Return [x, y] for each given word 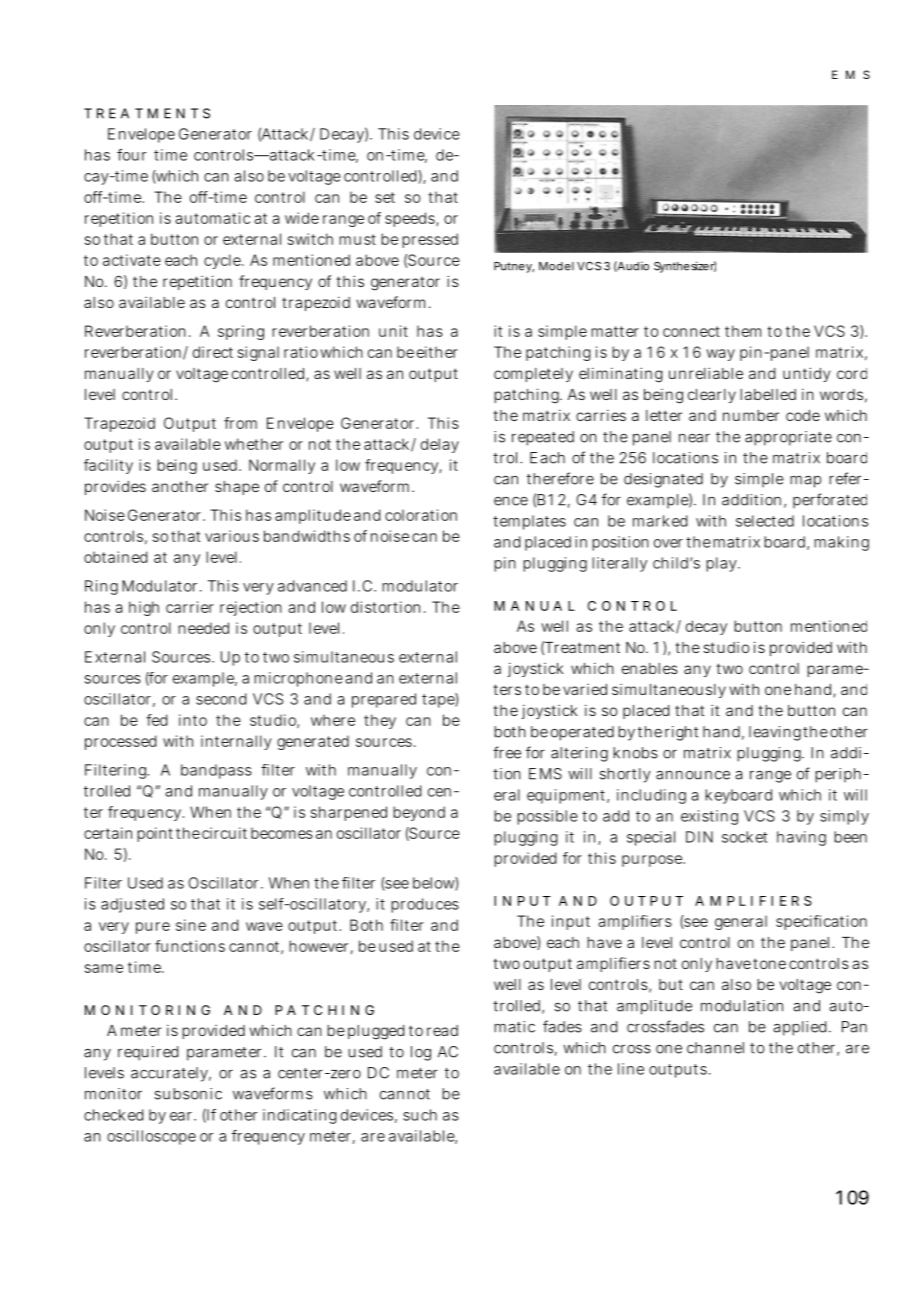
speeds [411, 219]
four [131, 155]
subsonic [188, 1094]
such [420, 1115]
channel [715, 1048]
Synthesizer [685, 267]
